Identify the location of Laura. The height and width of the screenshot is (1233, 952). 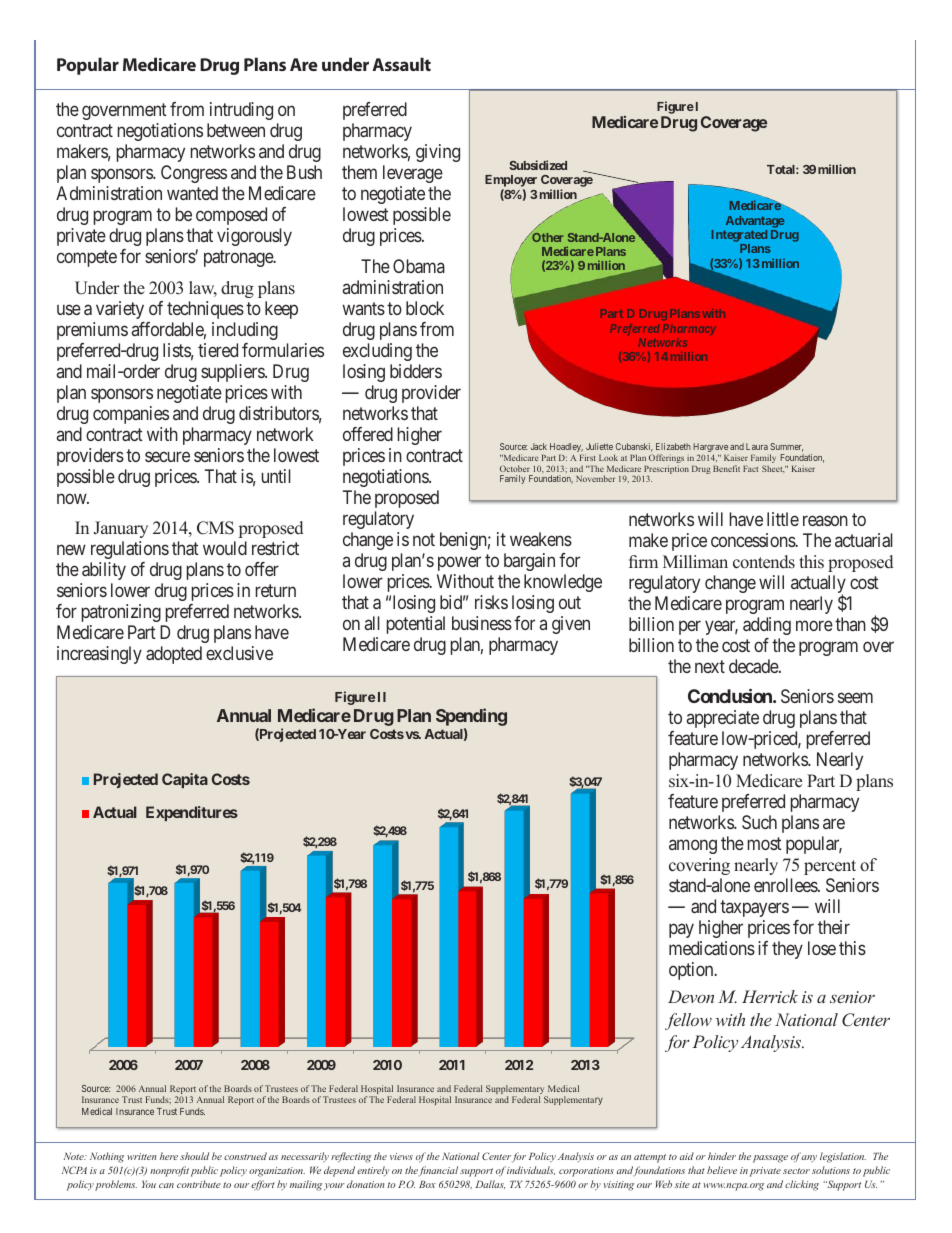
(757, 446).
